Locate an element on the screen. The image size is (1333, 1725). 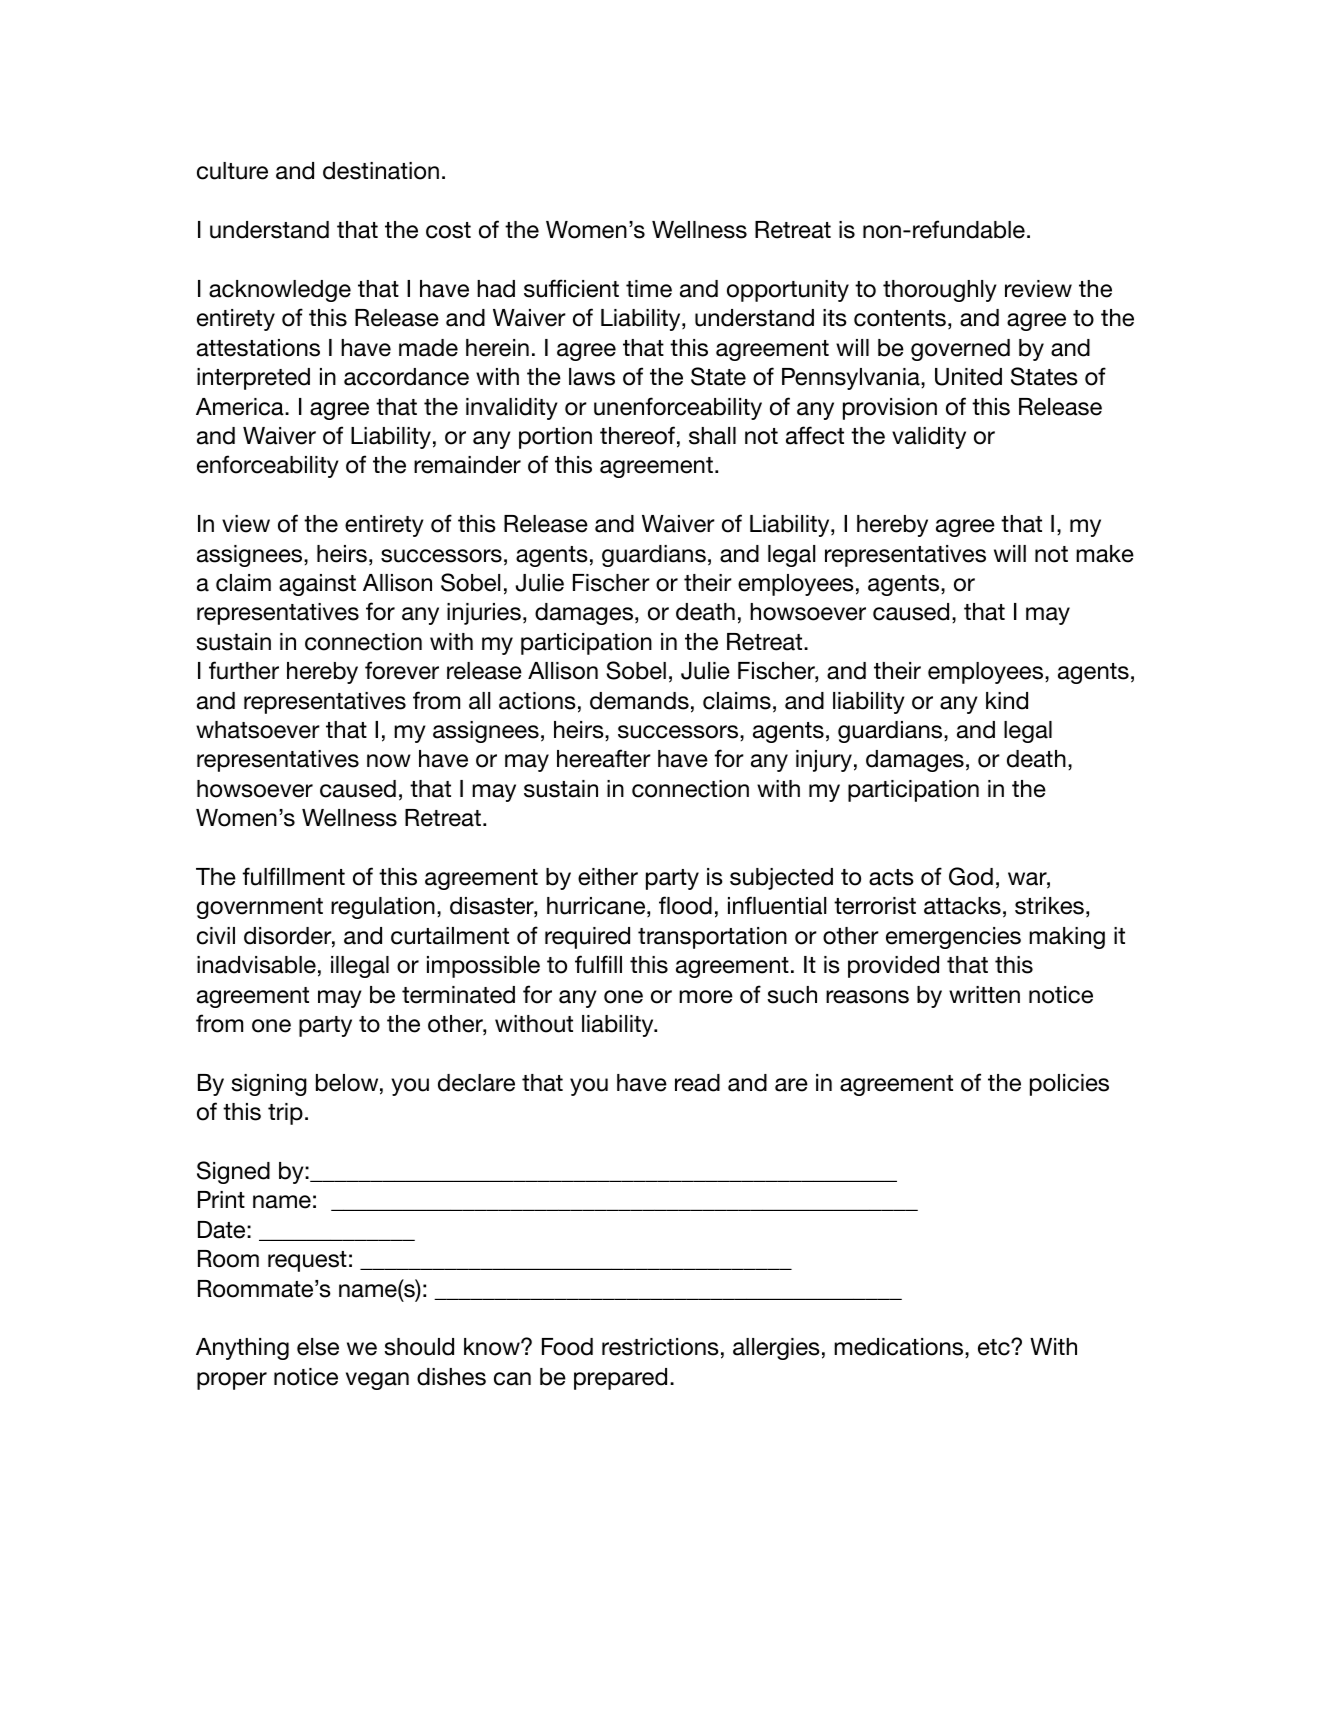
whatsoever is located at coordinates (258, 730).
